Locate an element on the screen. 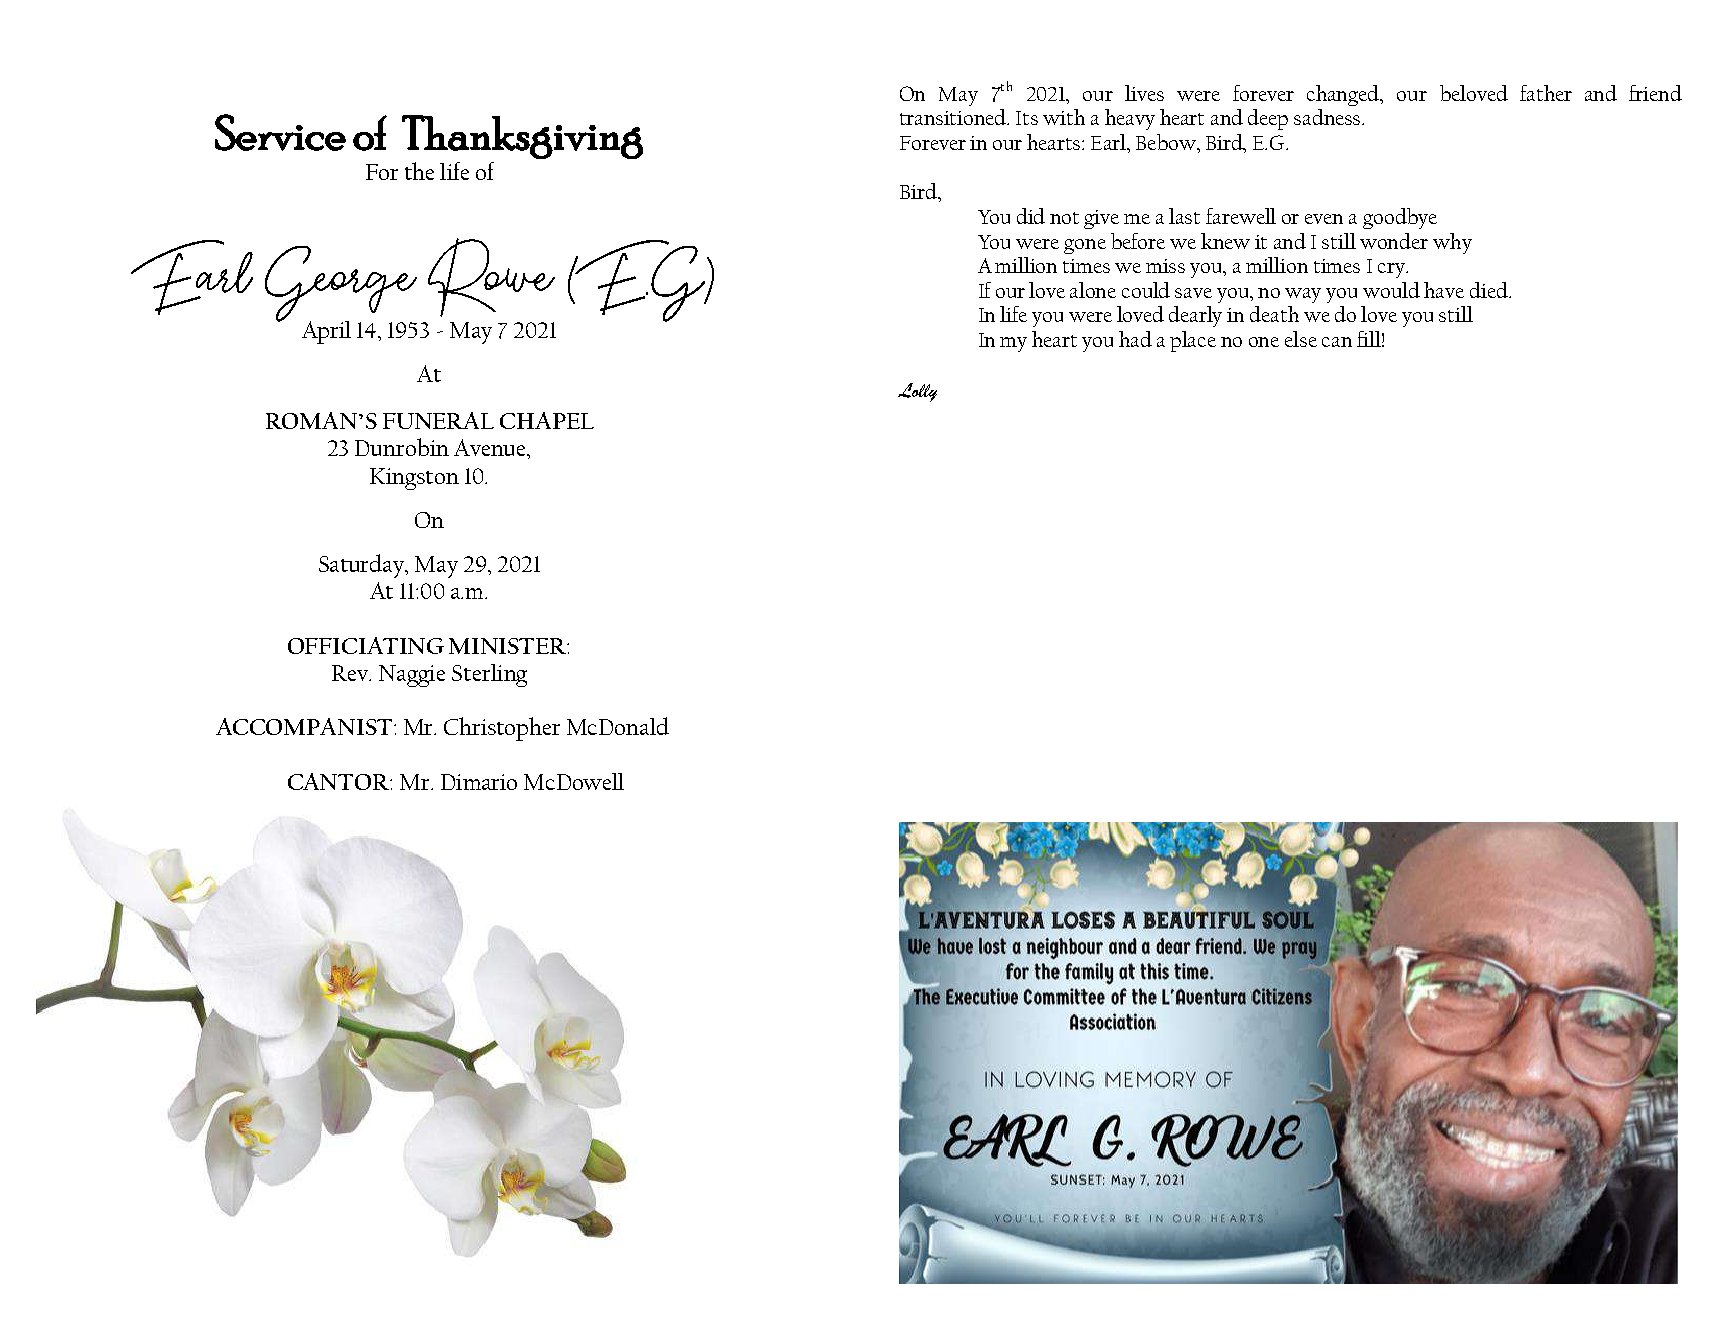  transitioned is located at coordinates (954, 117).
